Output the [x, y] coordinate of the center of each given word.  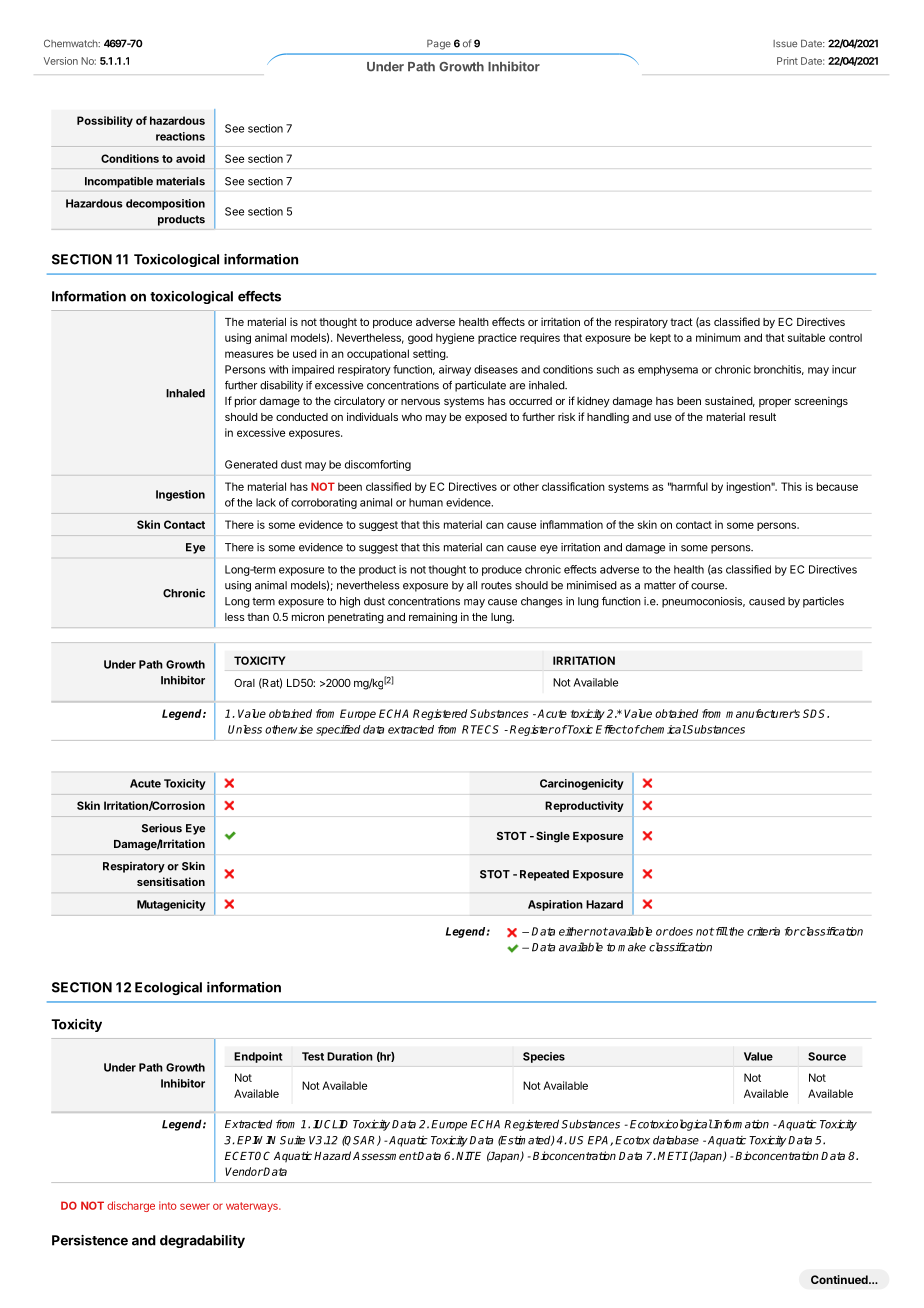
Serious [162, 828]
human [426, 502]
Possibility [105, 121]
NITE [468, 1155]
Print [787, 61]
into [168, 1205]
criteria [763, 931]
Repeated [544, 875]
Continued [840, 1279]
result [762, 417]
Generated [251, 464]
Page [439, 44]
